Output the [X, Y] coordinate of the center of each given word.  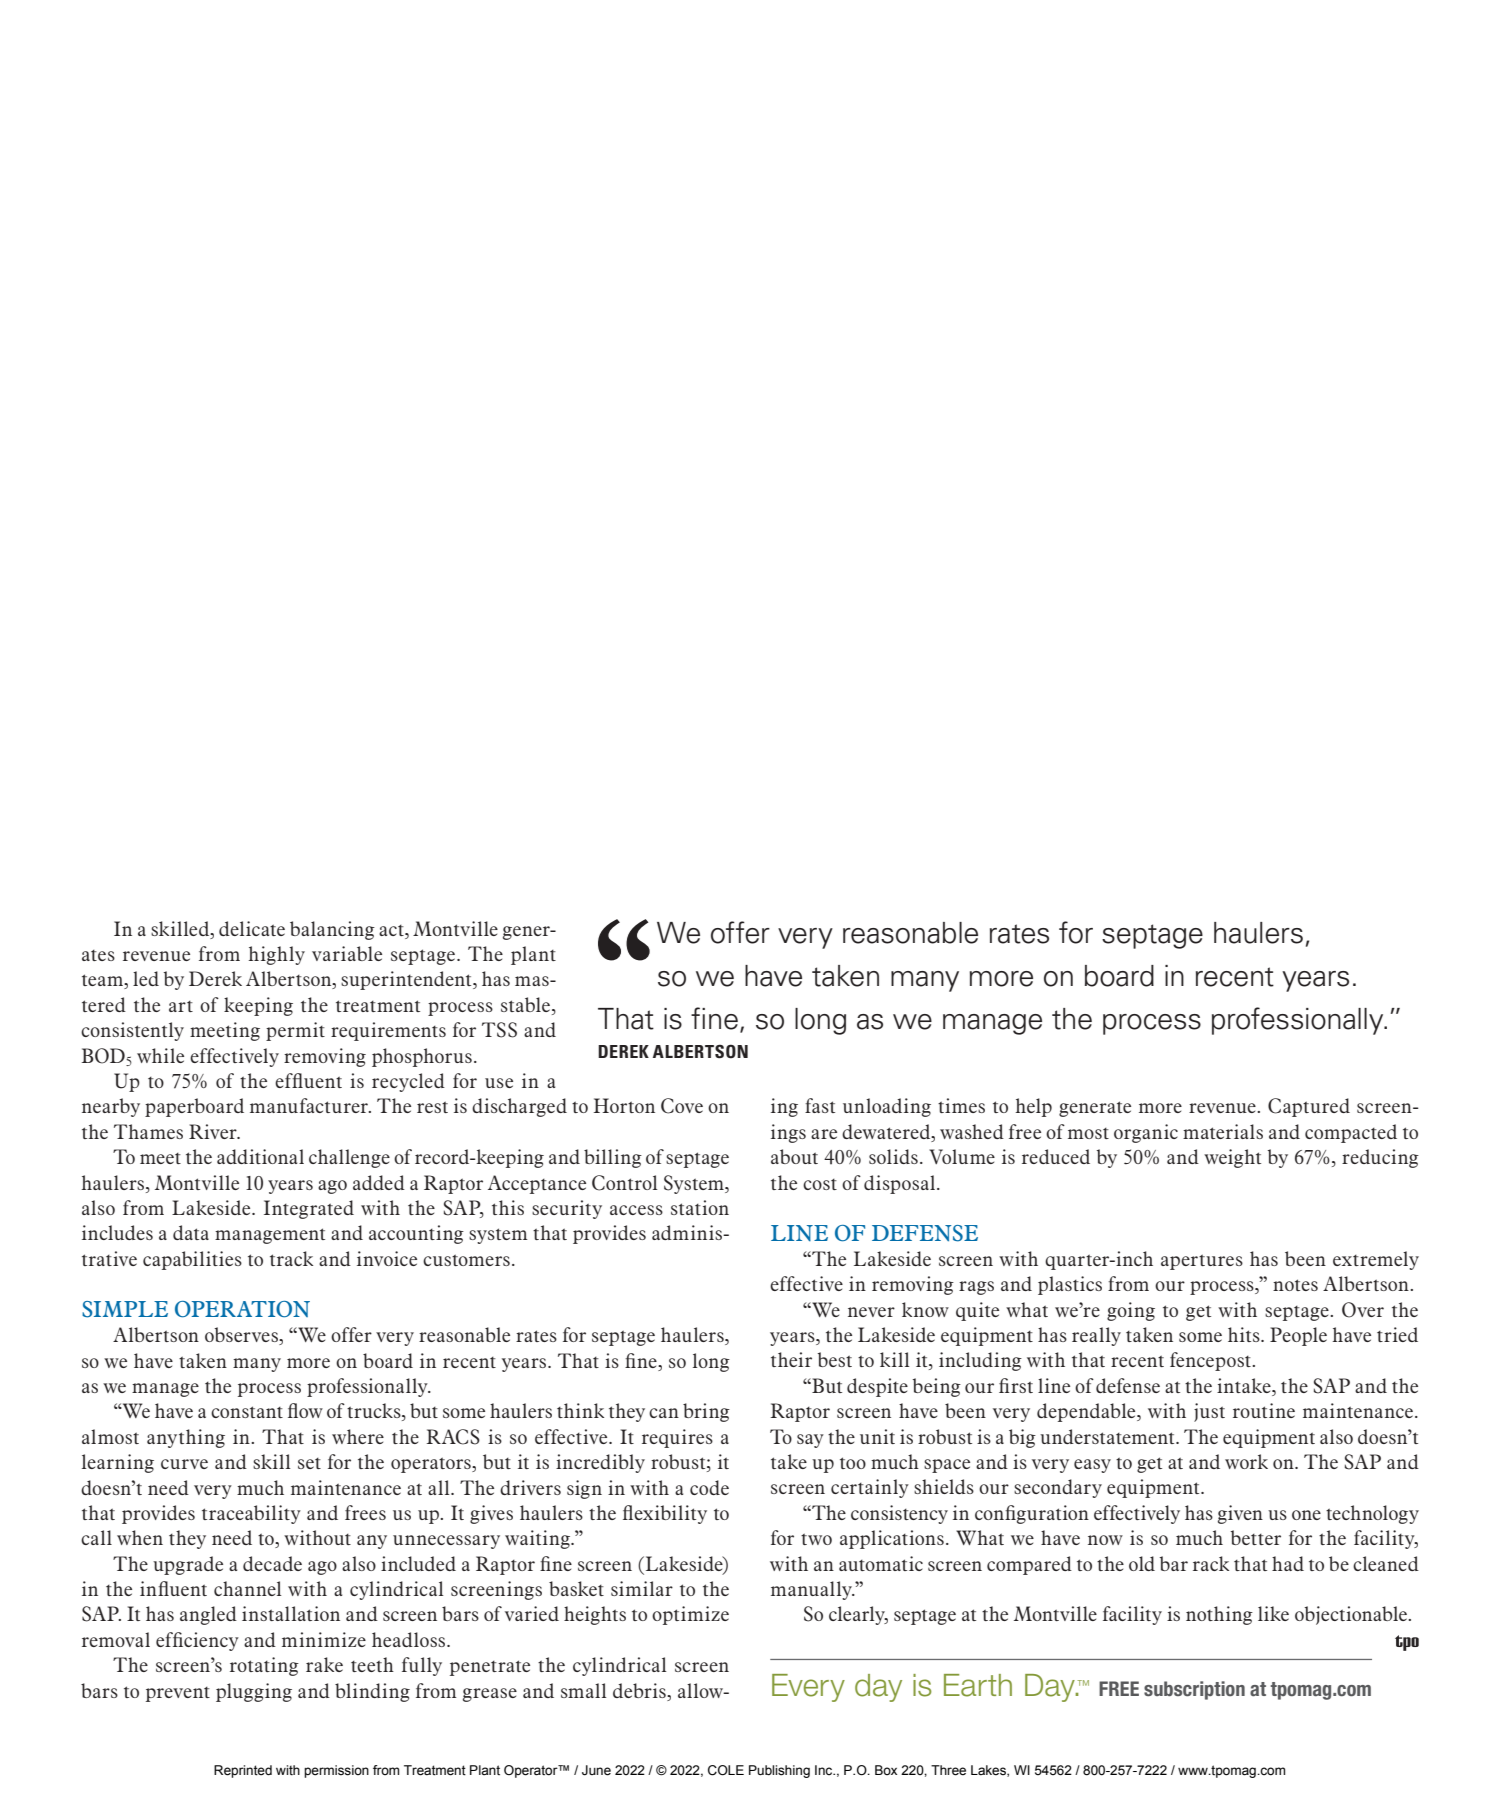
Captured [1309, 1107]
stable [527, 1004]
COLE [726, 1770]
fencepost [1211, 1361]
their [791, 1359]
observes [242, 1336]
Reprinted [243, 1771]
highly [277, 955]
